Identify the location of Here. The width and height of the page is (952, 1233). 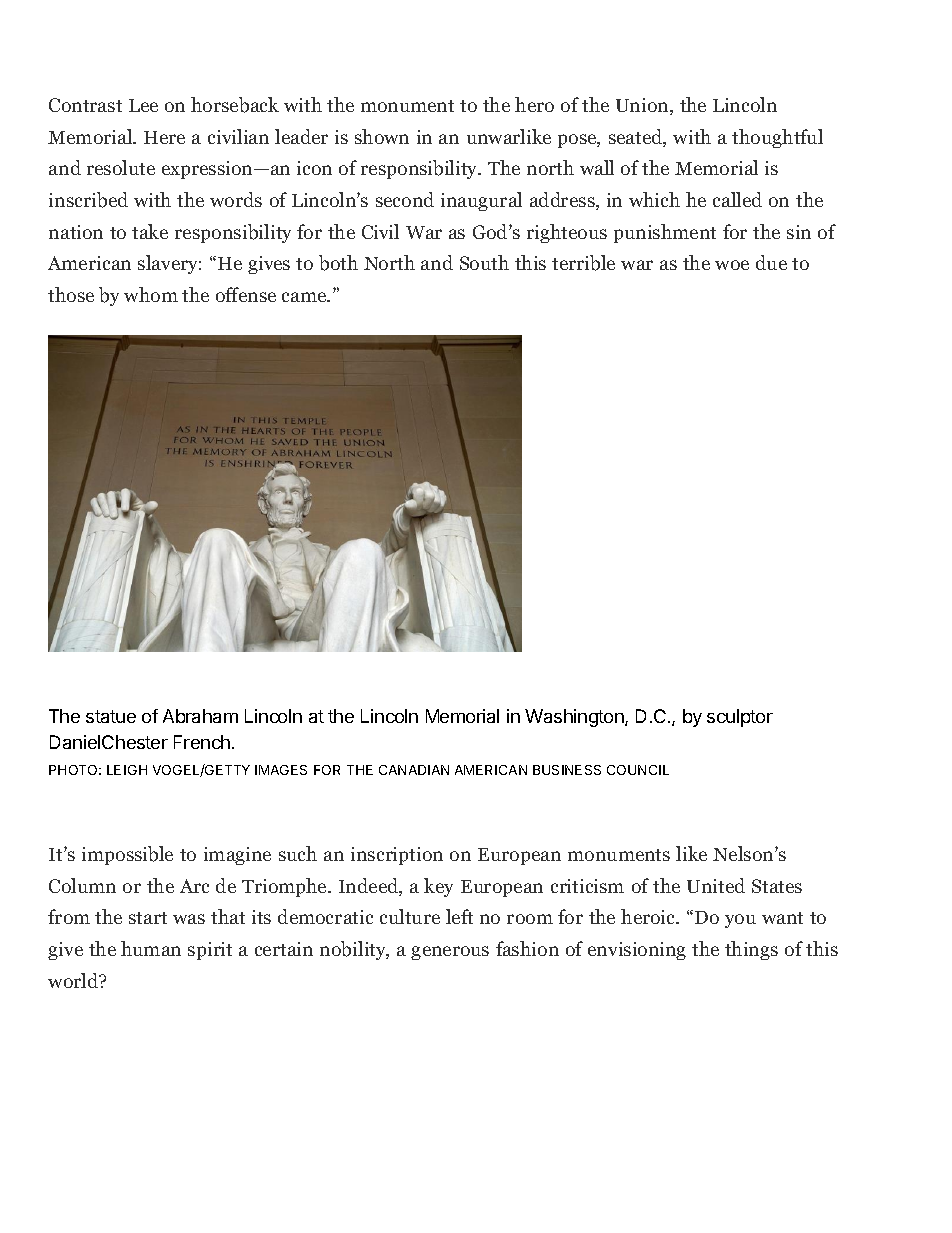
(164, 137).
